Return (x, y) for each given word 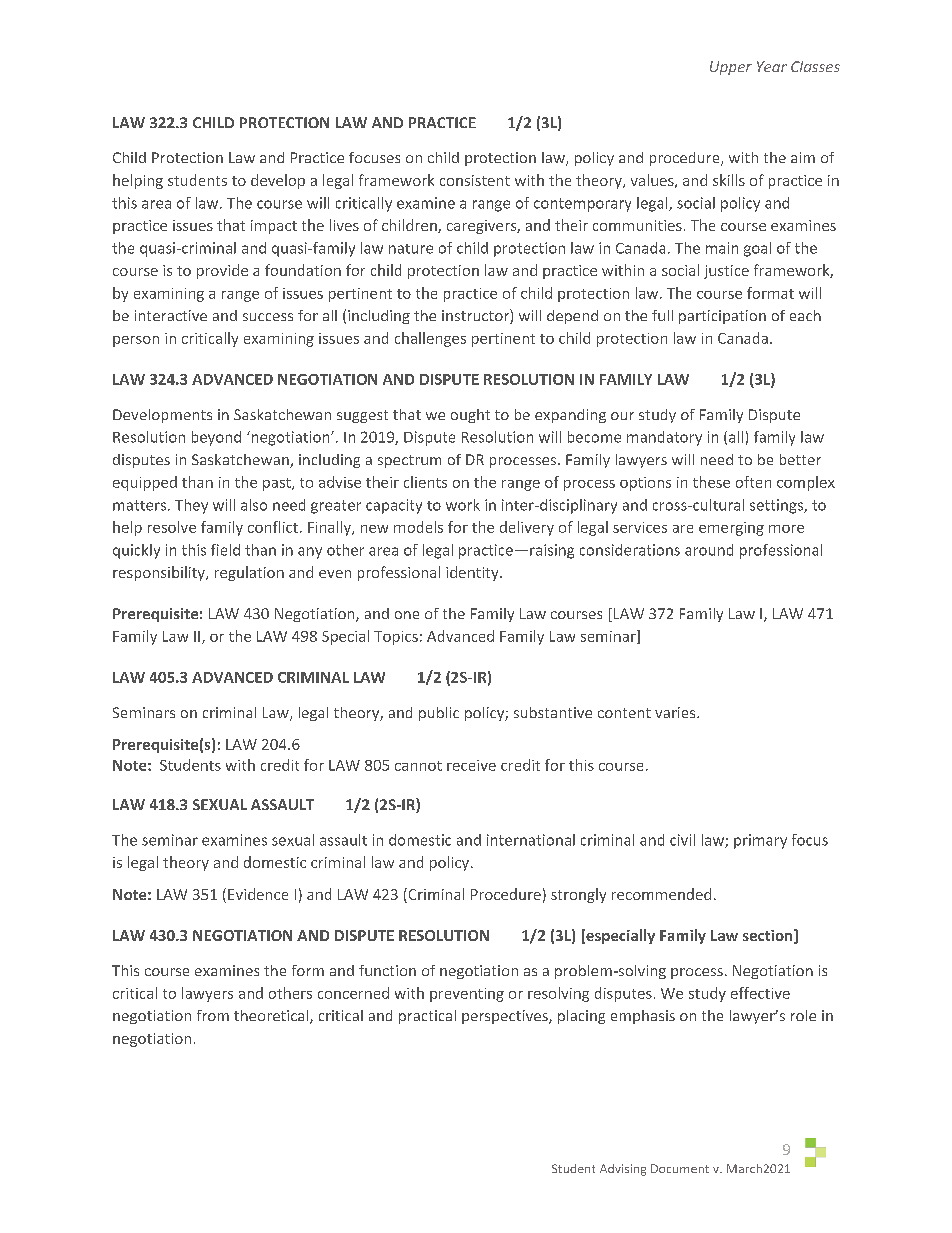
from (213, 1015)
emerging (731, 529)
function (387, 970)
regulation (249, 573)
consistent (475, 180)
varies (676, 712)
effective (760, 993)
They (191, 506)
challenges (430, 339)
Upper (731, 68)
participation (722, 317)
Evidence (258, 894)
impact (274, 227)
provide (222, 271)
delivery (527, 528)
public (439, 714)
